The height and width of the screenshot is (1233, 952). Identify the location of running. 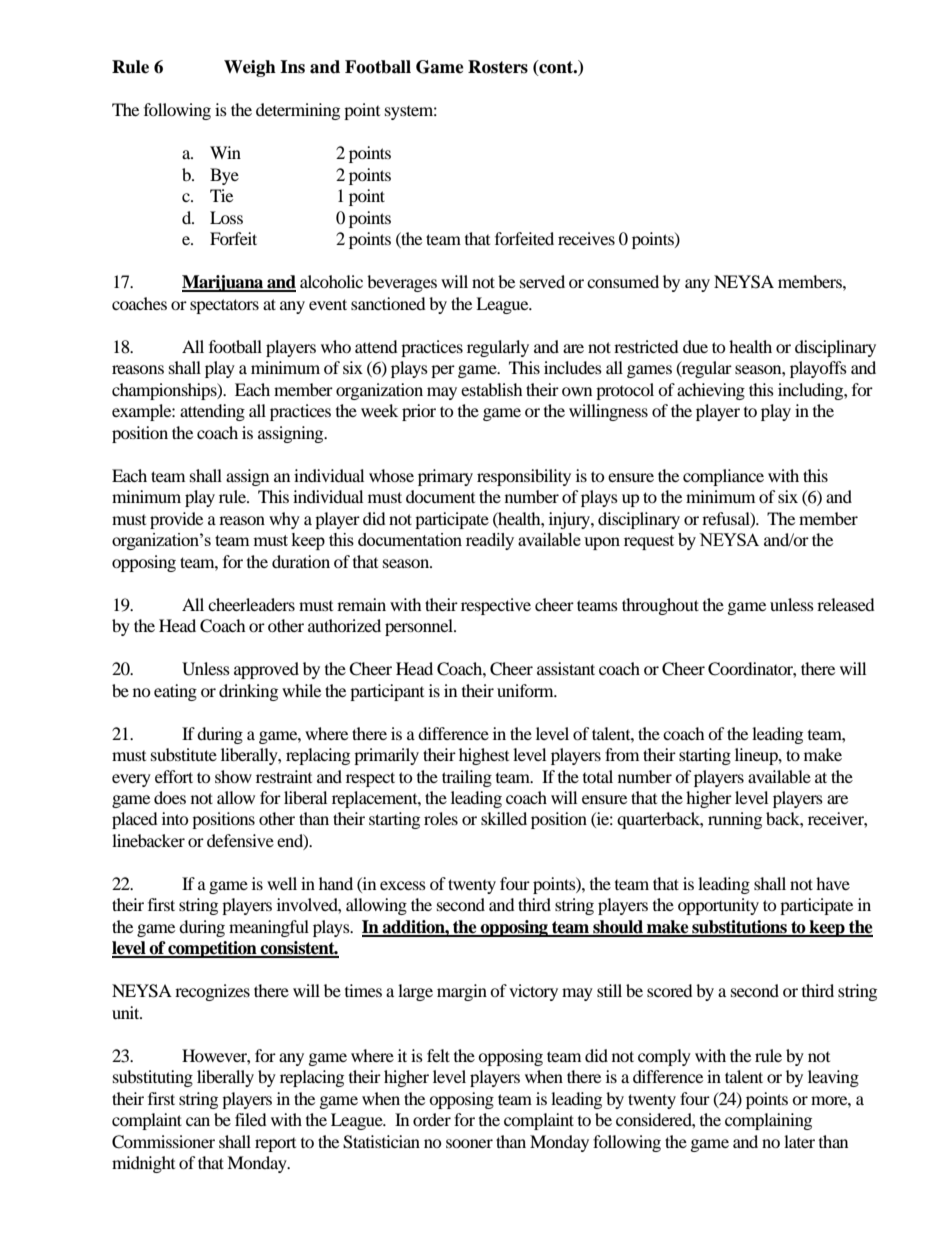
(735, 820).
